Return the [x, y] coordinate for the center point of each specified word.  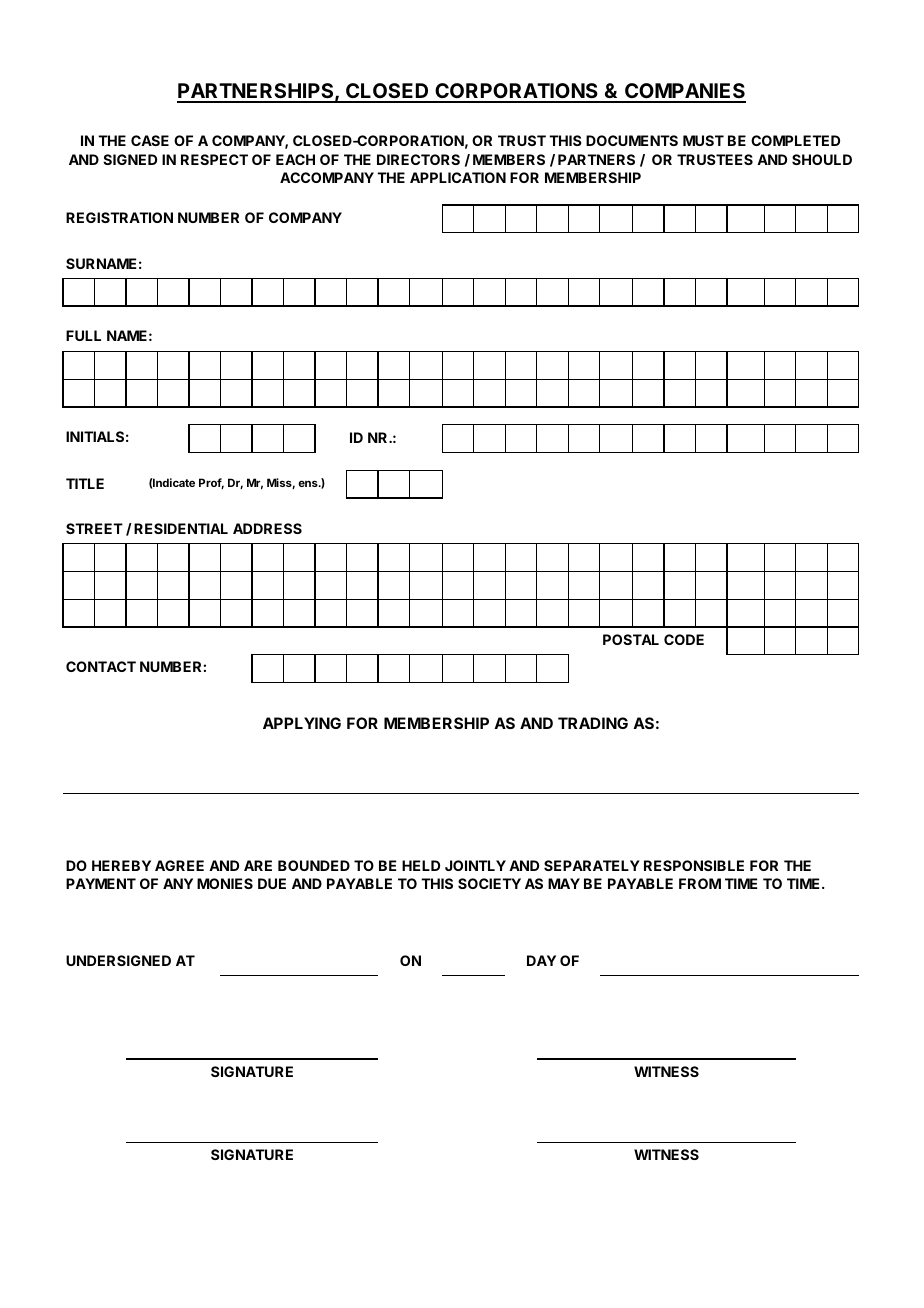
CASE [150, 140]
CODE [684, 639]
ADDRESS [267, 528]
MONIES [225, 883]
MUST [703, 140]
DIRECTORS [418, 159]
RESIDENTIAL [181, 528]
